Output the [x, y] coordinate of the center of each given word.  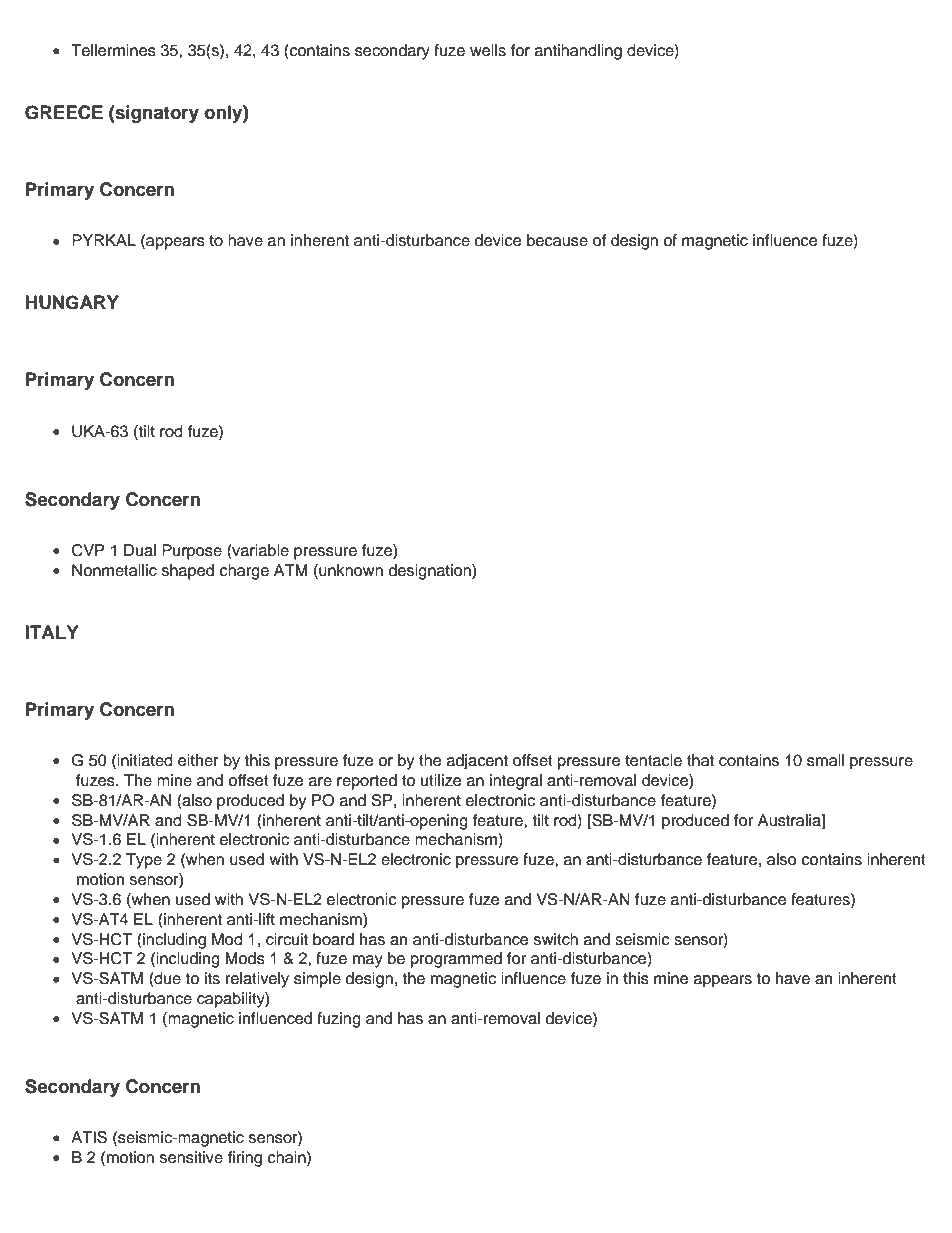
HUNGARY [72, 302]
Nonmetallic [114, 570]
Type [144, 861]
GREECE [64, 112]
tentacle [653, 760]
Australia [790, 820]
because [557, 240]
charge [244, 572]
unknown [350, 570]
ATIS [89, 1137]
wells [488, 50]
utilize [441, 780]
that [700, 760]
